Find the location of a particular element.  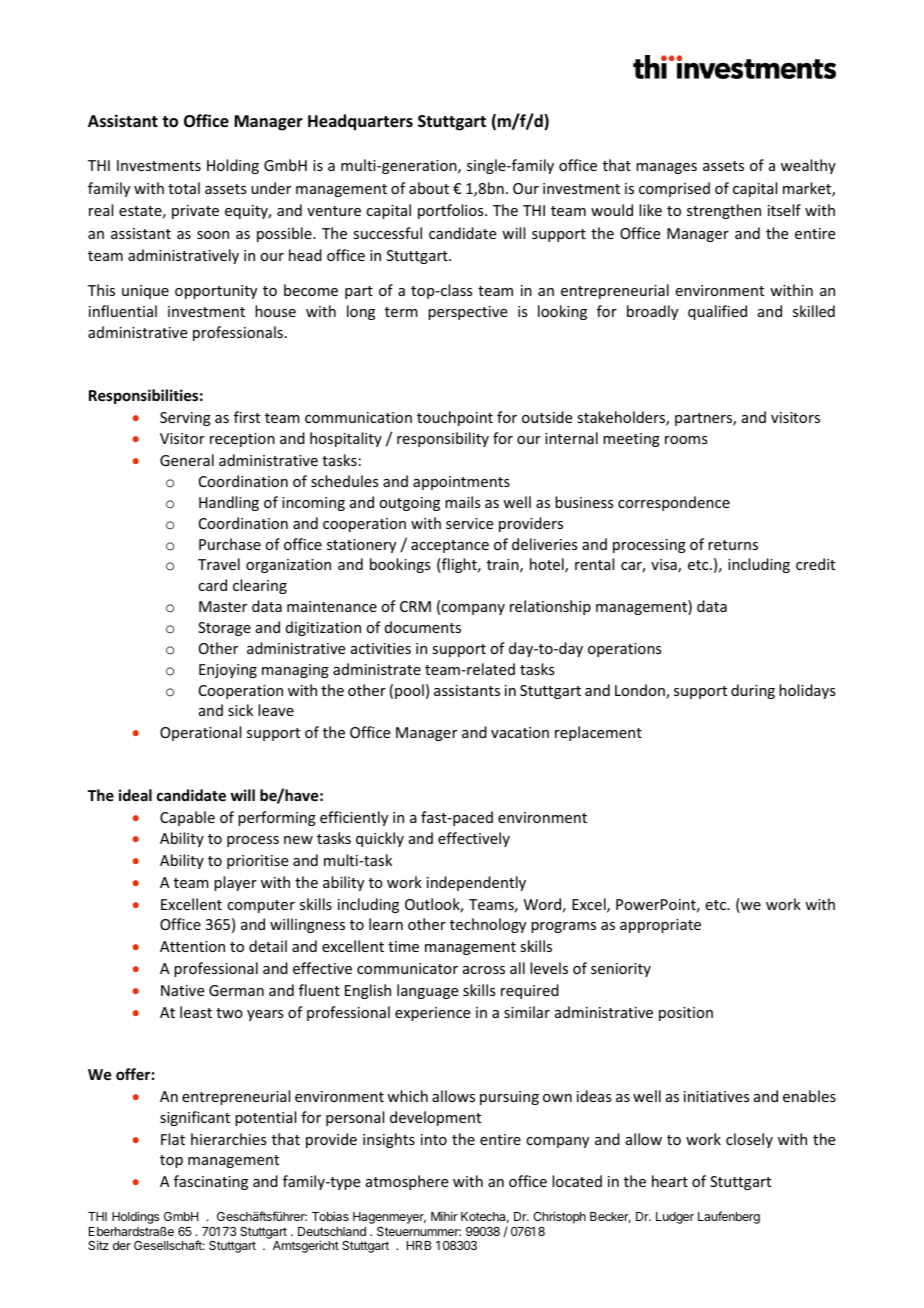

across is located at coordinates (484, 970).
